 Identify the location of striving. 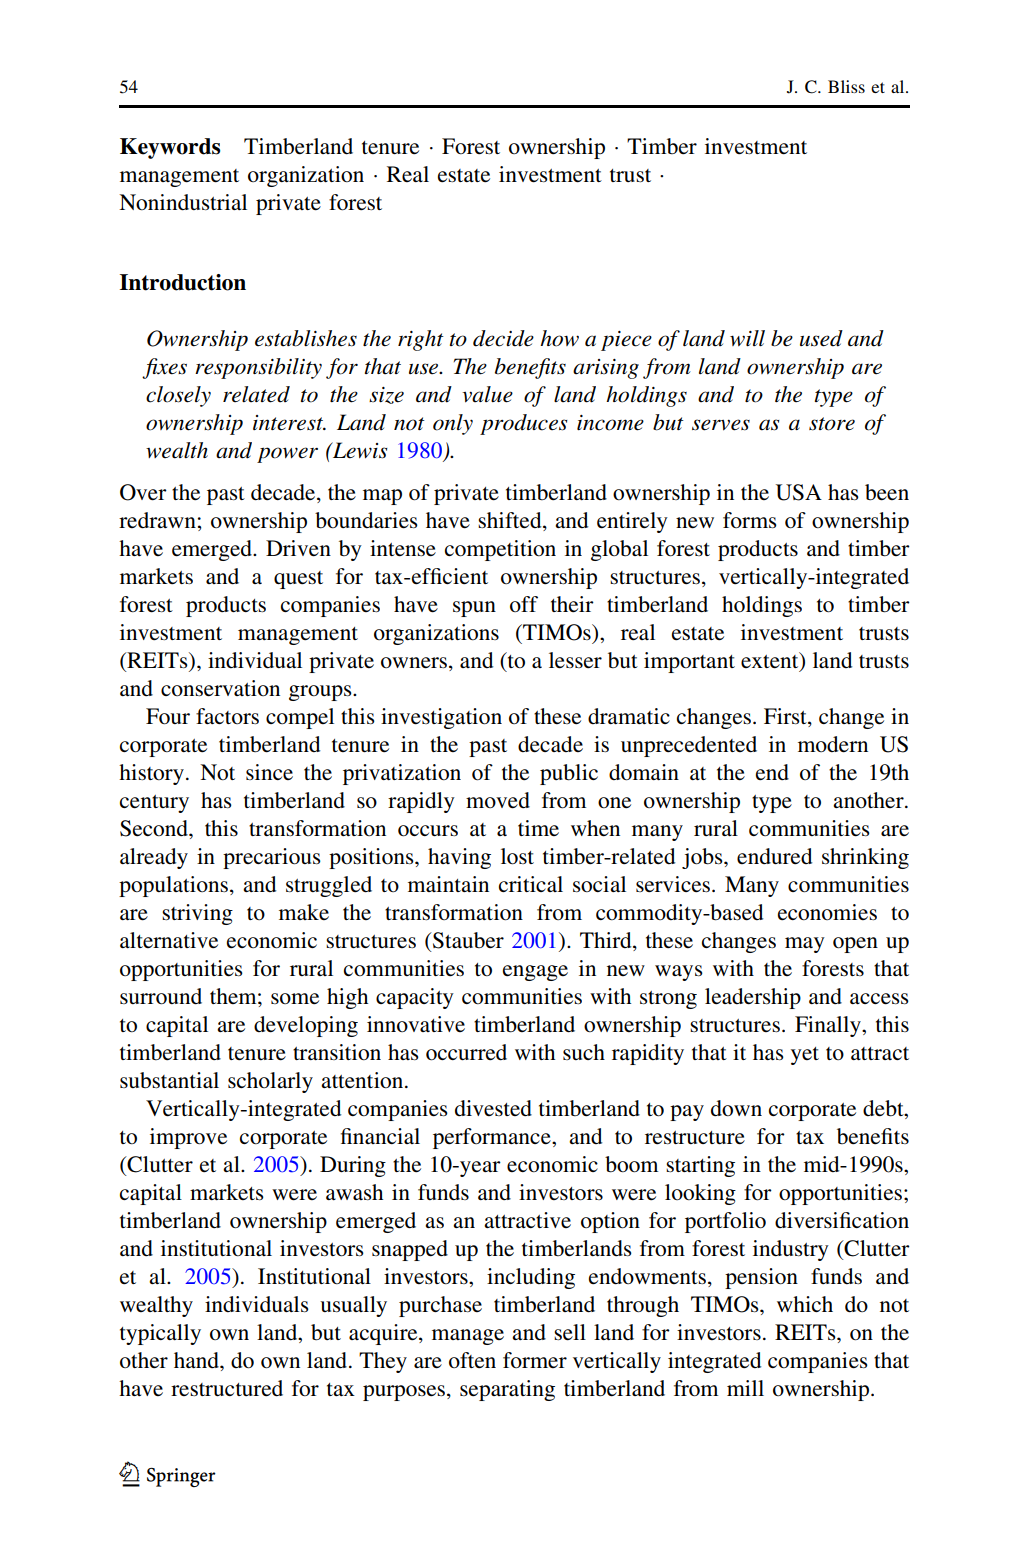
(197, 914).
